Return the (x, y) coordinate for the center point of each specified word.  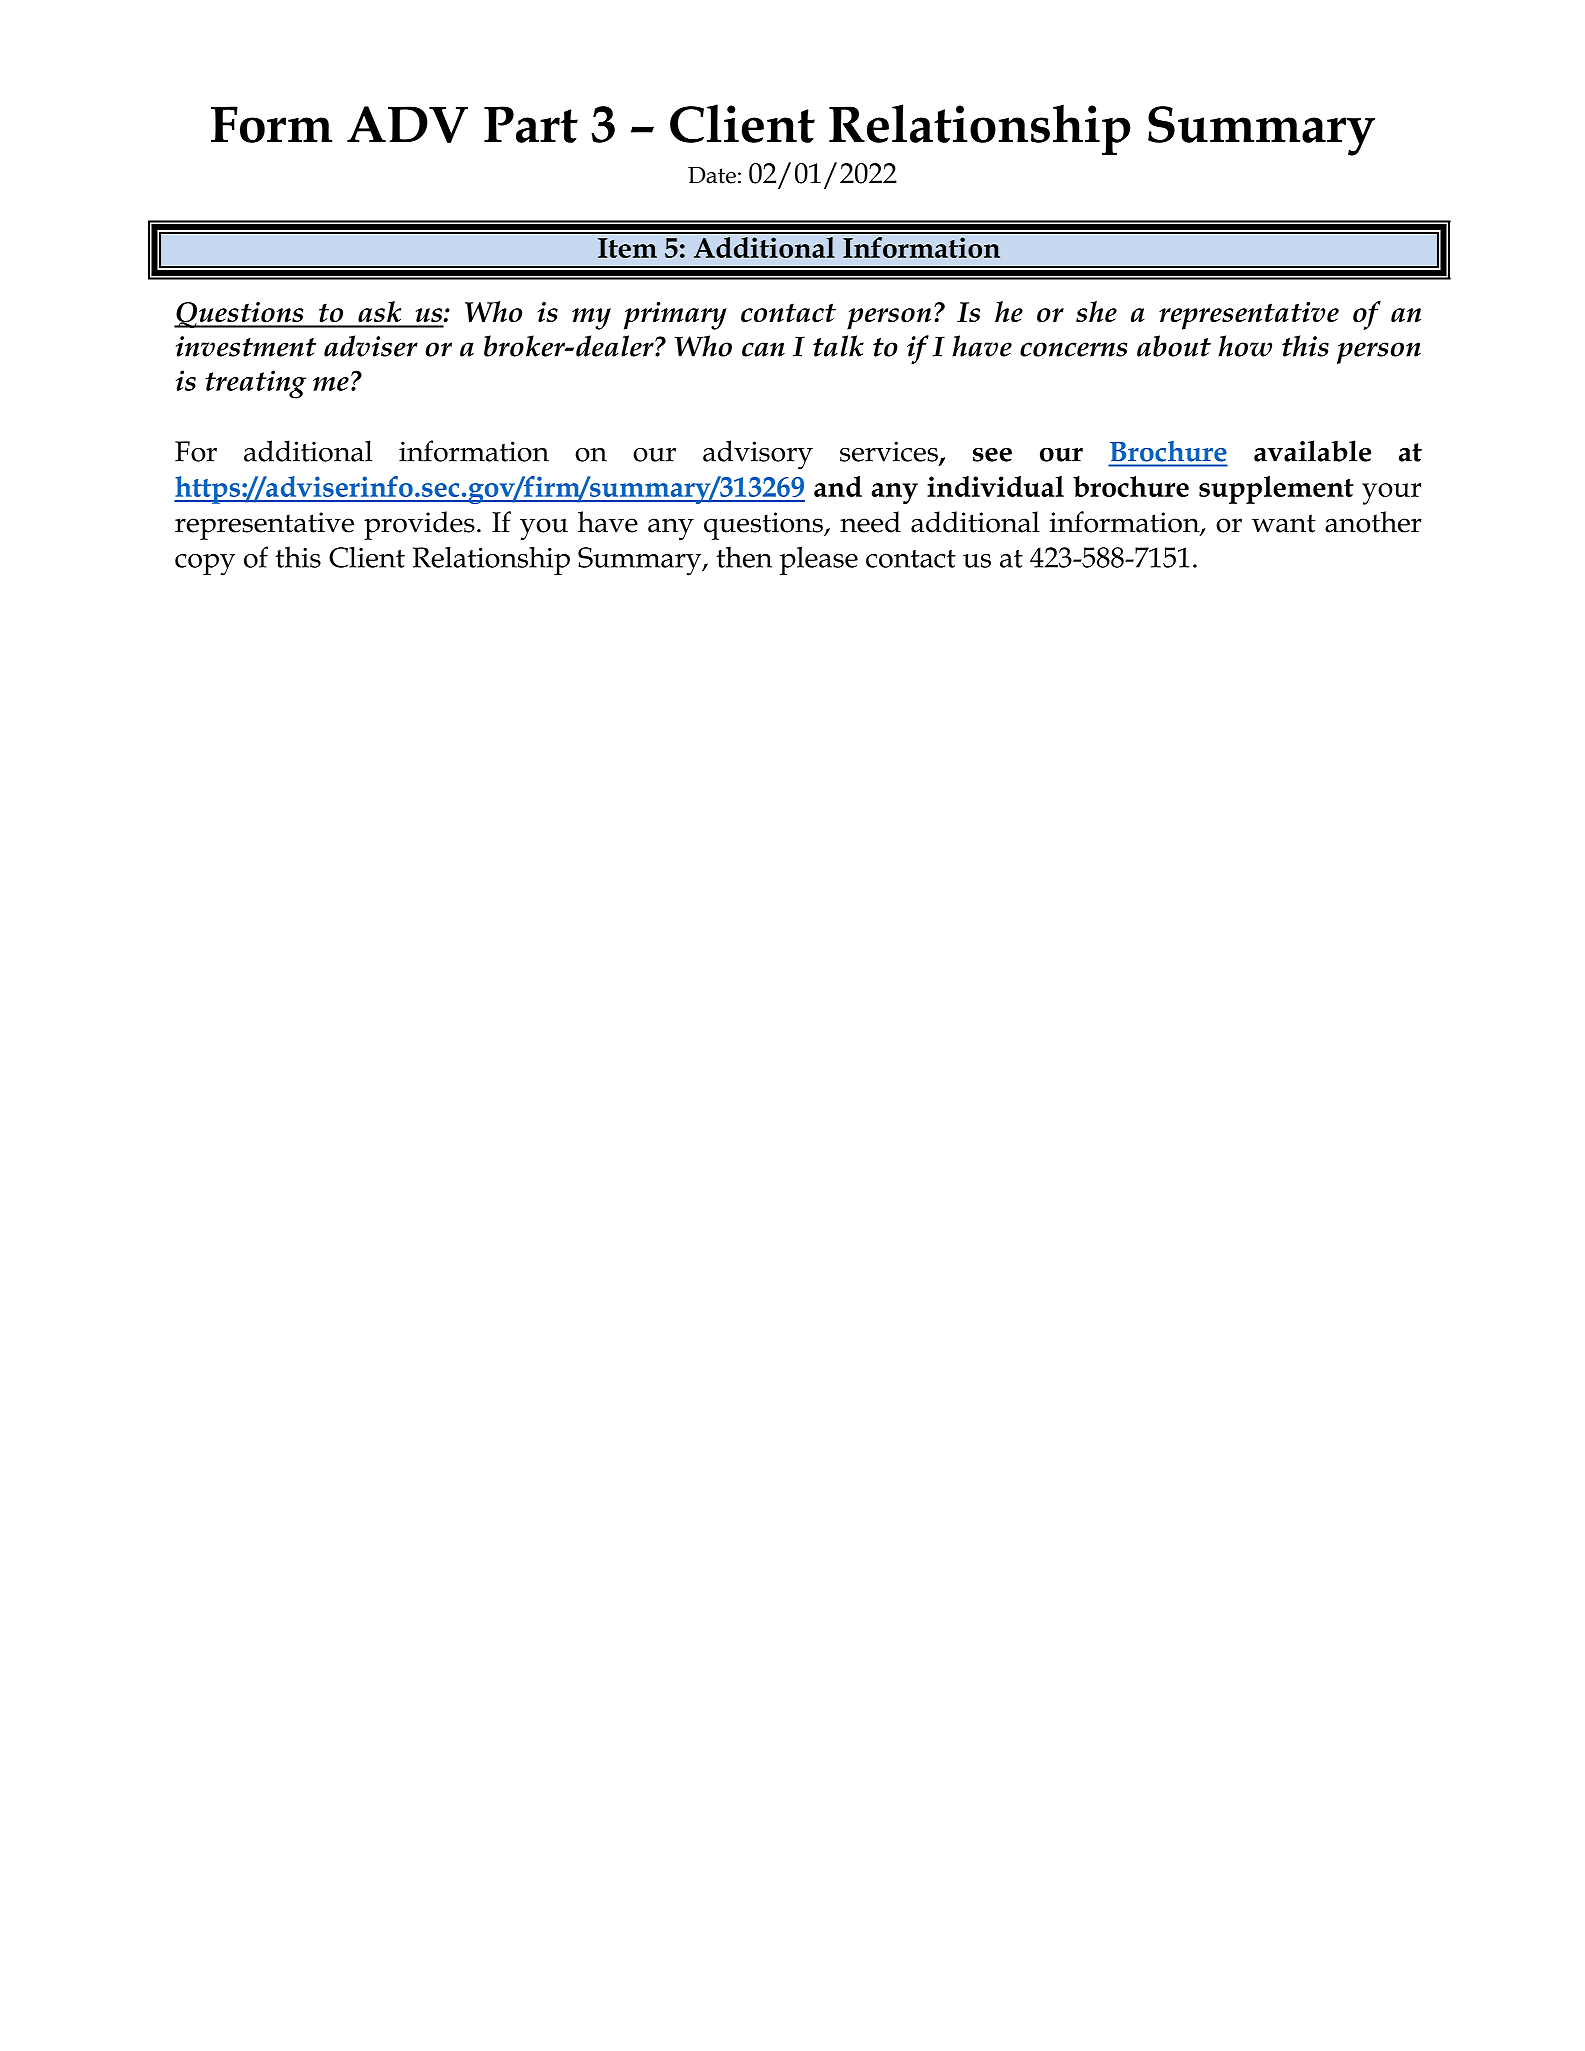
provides (419, 525)
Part (531, 124)
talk (838, 346)
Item (627, 248)
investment (246, 346)
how (1245, 346)
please (819, 560)
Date (712, 175)
